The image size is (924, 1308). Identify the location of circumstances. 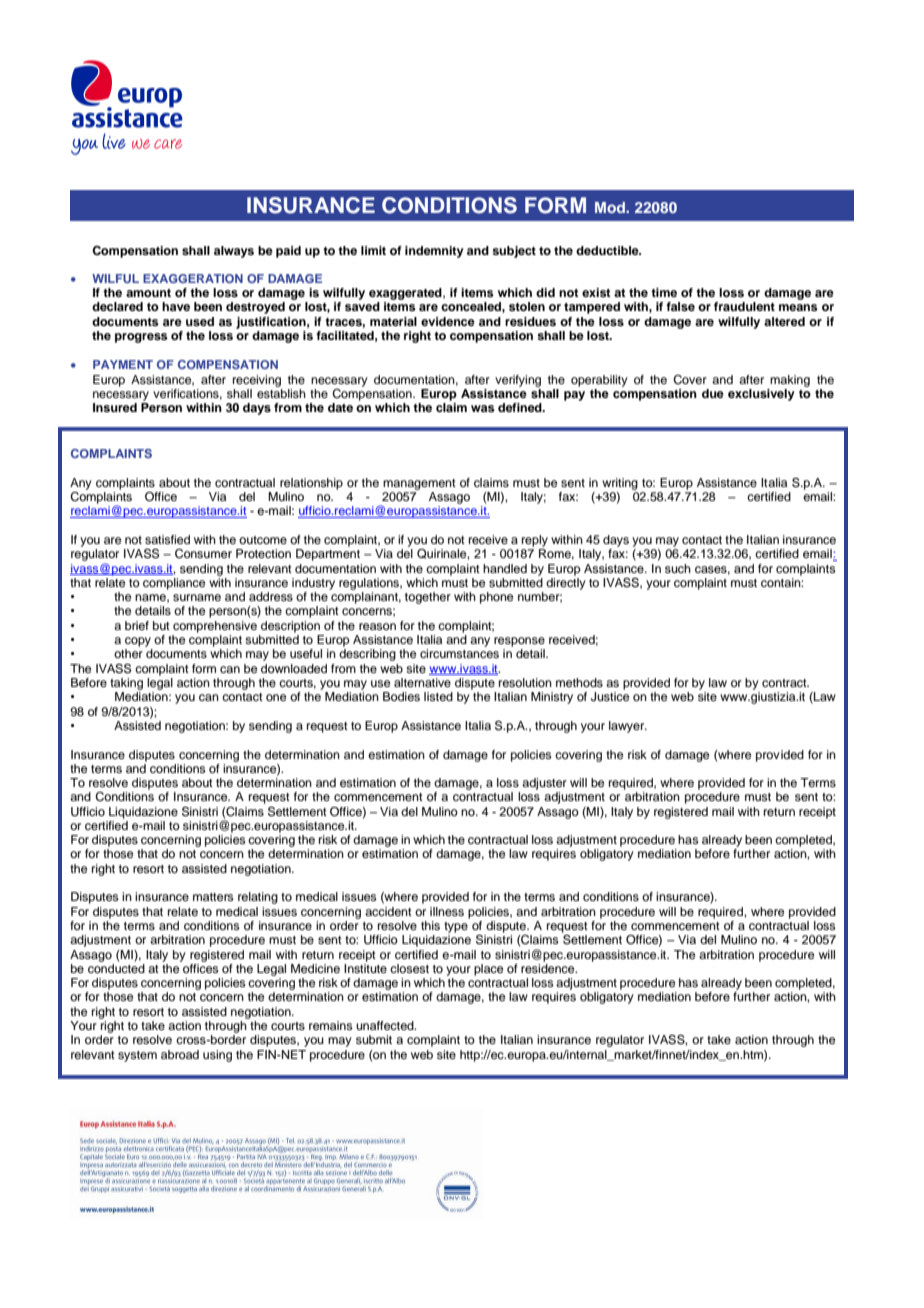
(459, 653).
